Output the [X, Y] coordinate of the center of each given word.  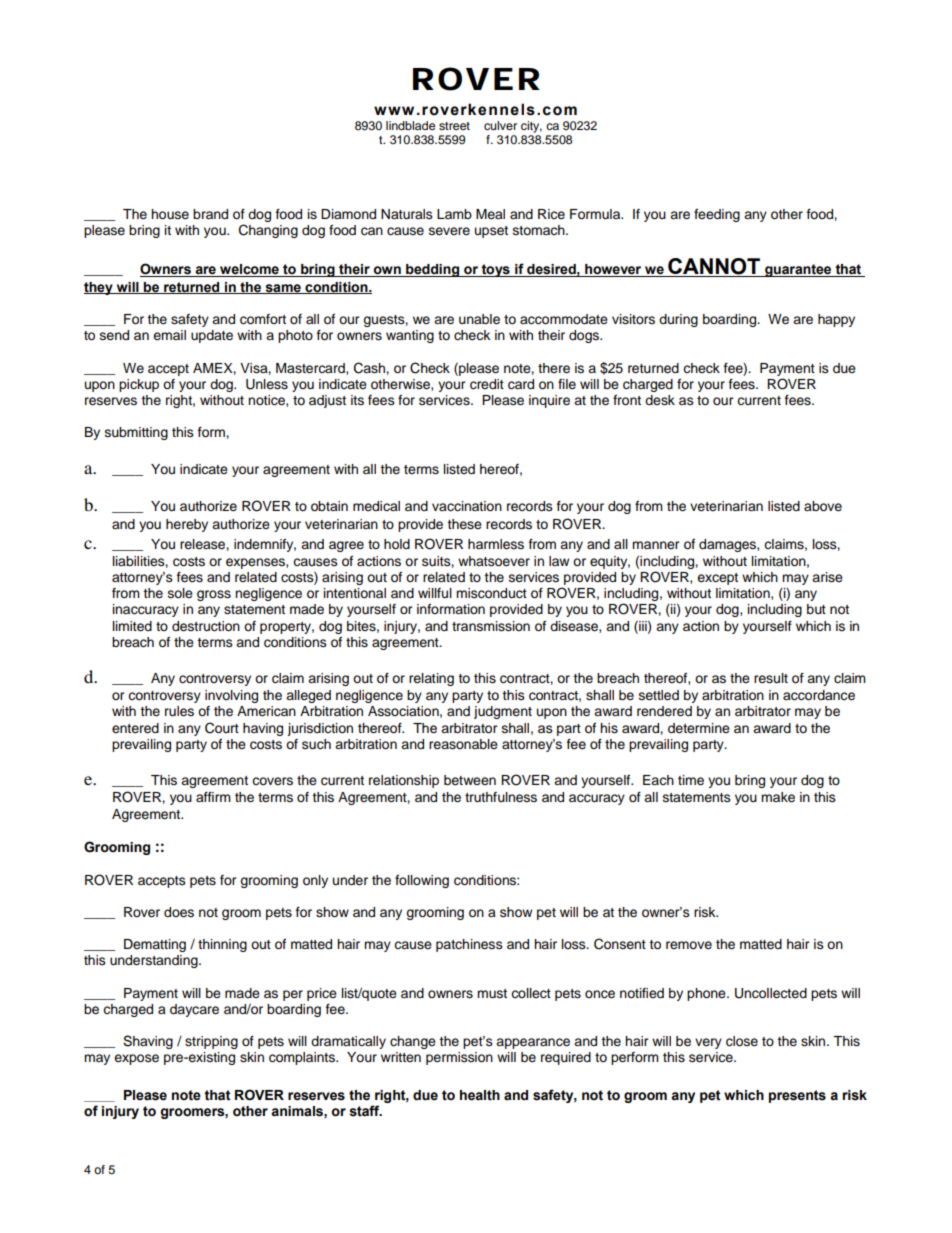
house [170, 214]
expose [136, 1059]
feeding [717, 215]
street [454, 126]
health [480, 1095]
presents [797, 1096]
